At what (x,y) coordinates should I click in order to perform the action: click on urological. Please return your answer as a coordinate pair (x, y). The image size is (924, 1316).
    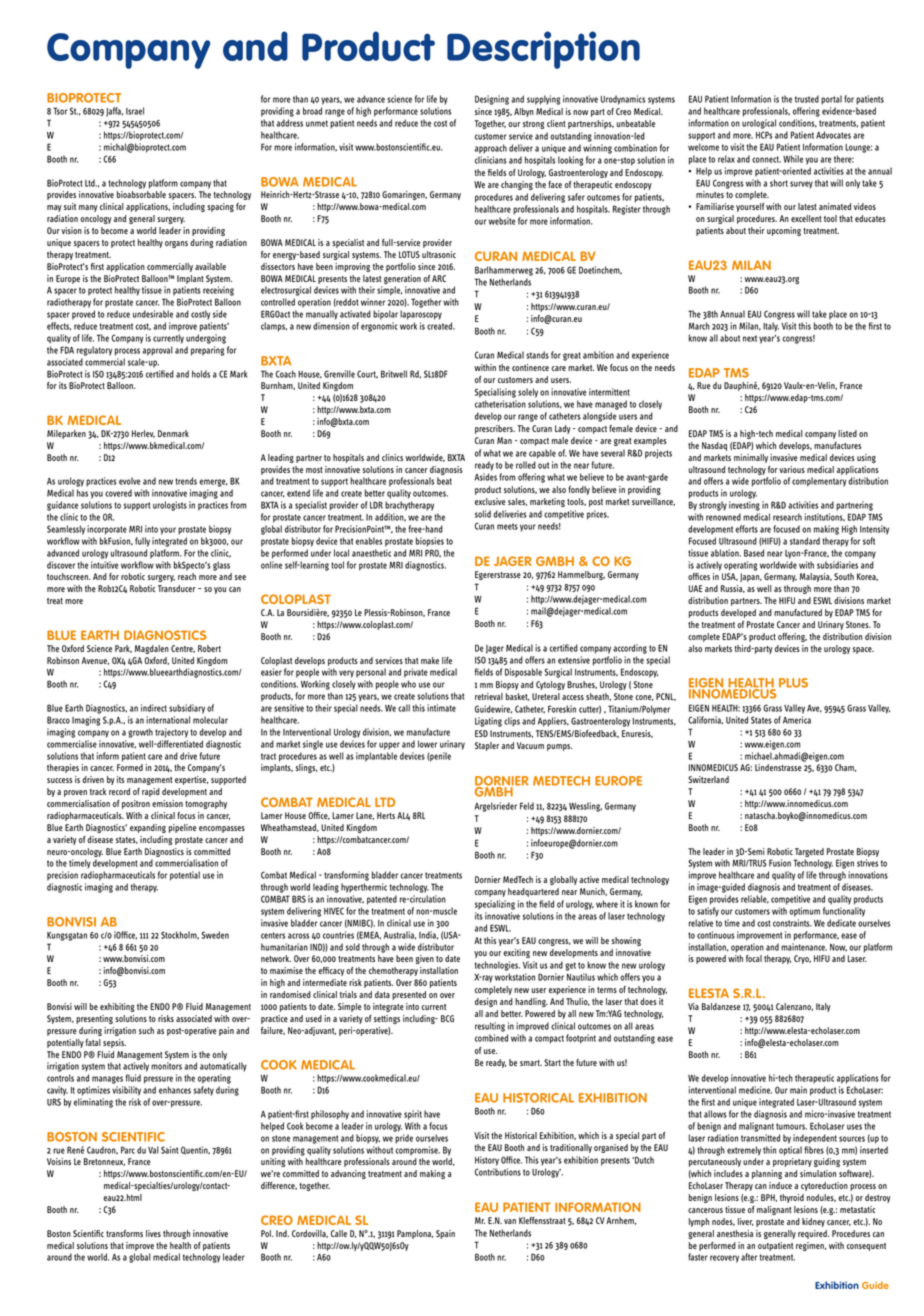
    Looking at the image, I should click on (759, 124).
